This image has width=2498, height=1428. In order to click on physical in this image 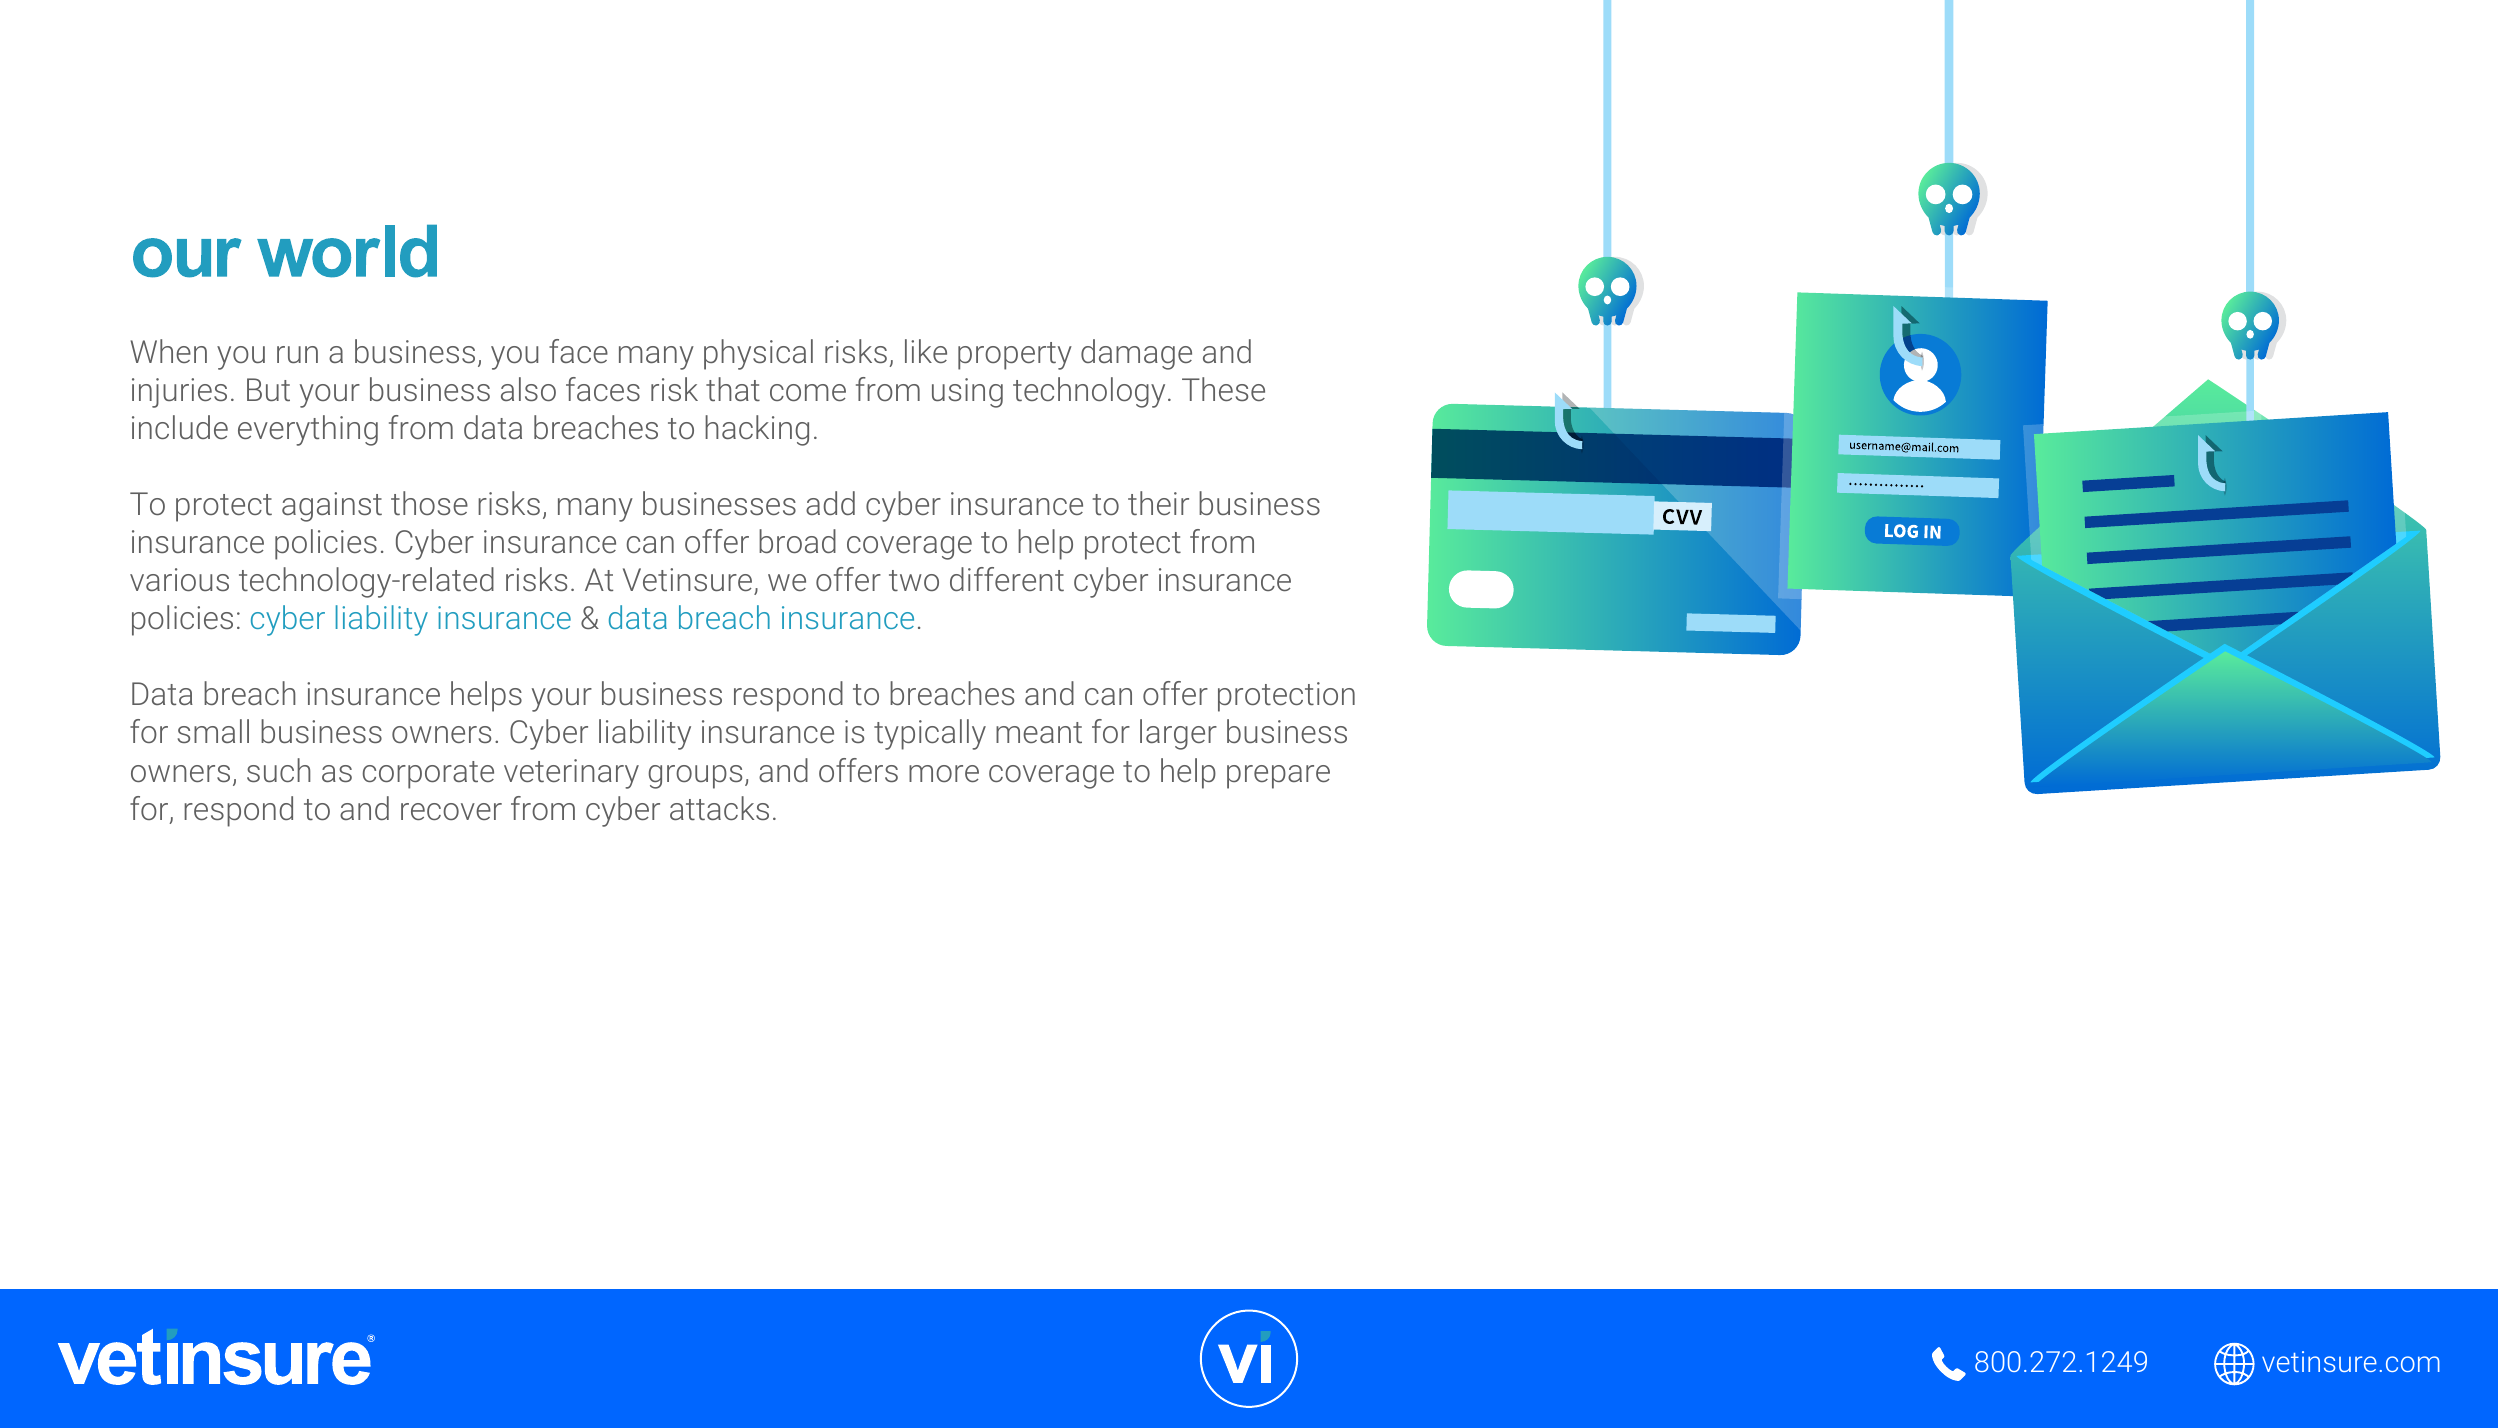, I will do `click(758, 354)`.
